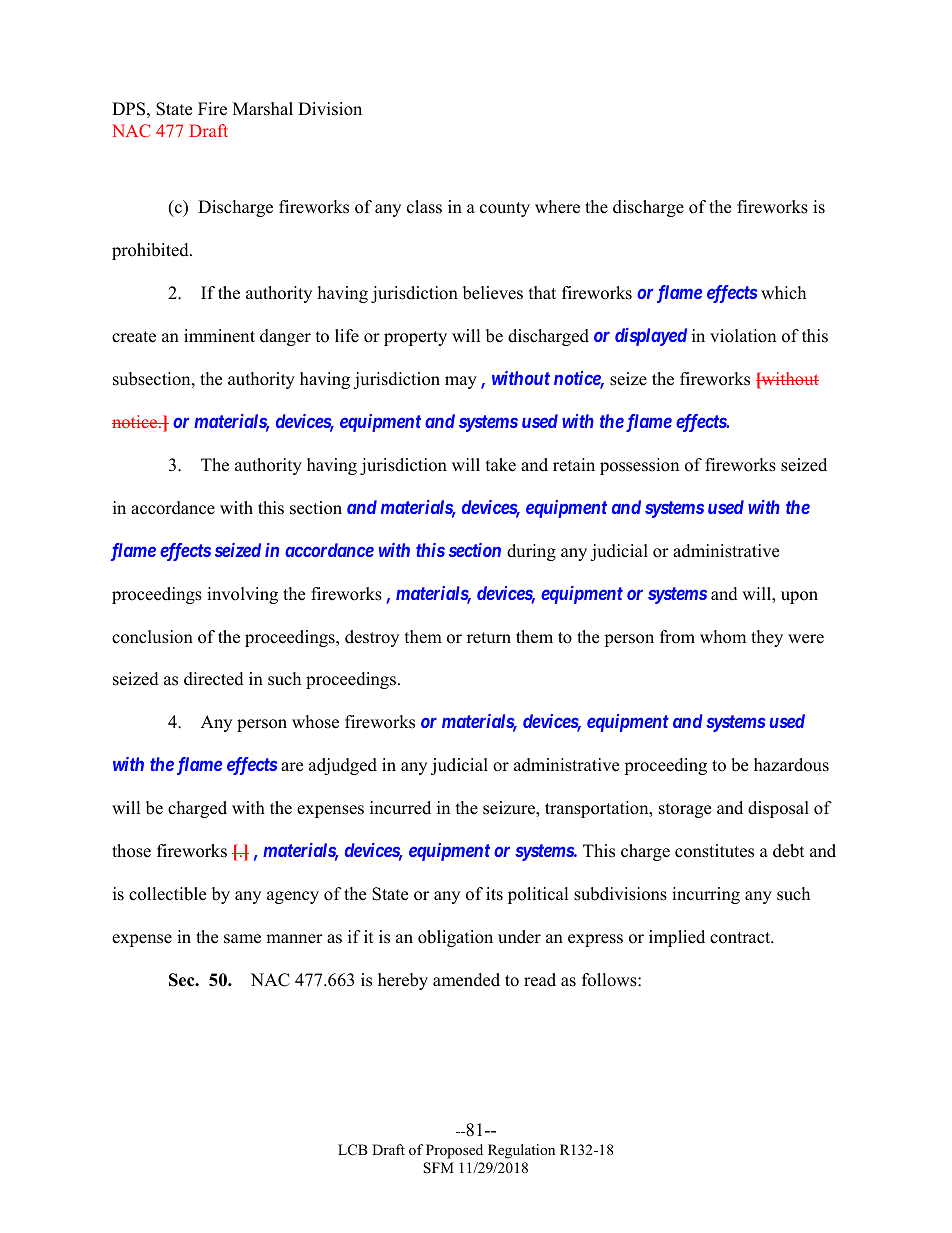 The image size is (952, 1233). What do you see at coordinates (505, 209) in the image?
I see `county` at bounding box center [505, 209].
